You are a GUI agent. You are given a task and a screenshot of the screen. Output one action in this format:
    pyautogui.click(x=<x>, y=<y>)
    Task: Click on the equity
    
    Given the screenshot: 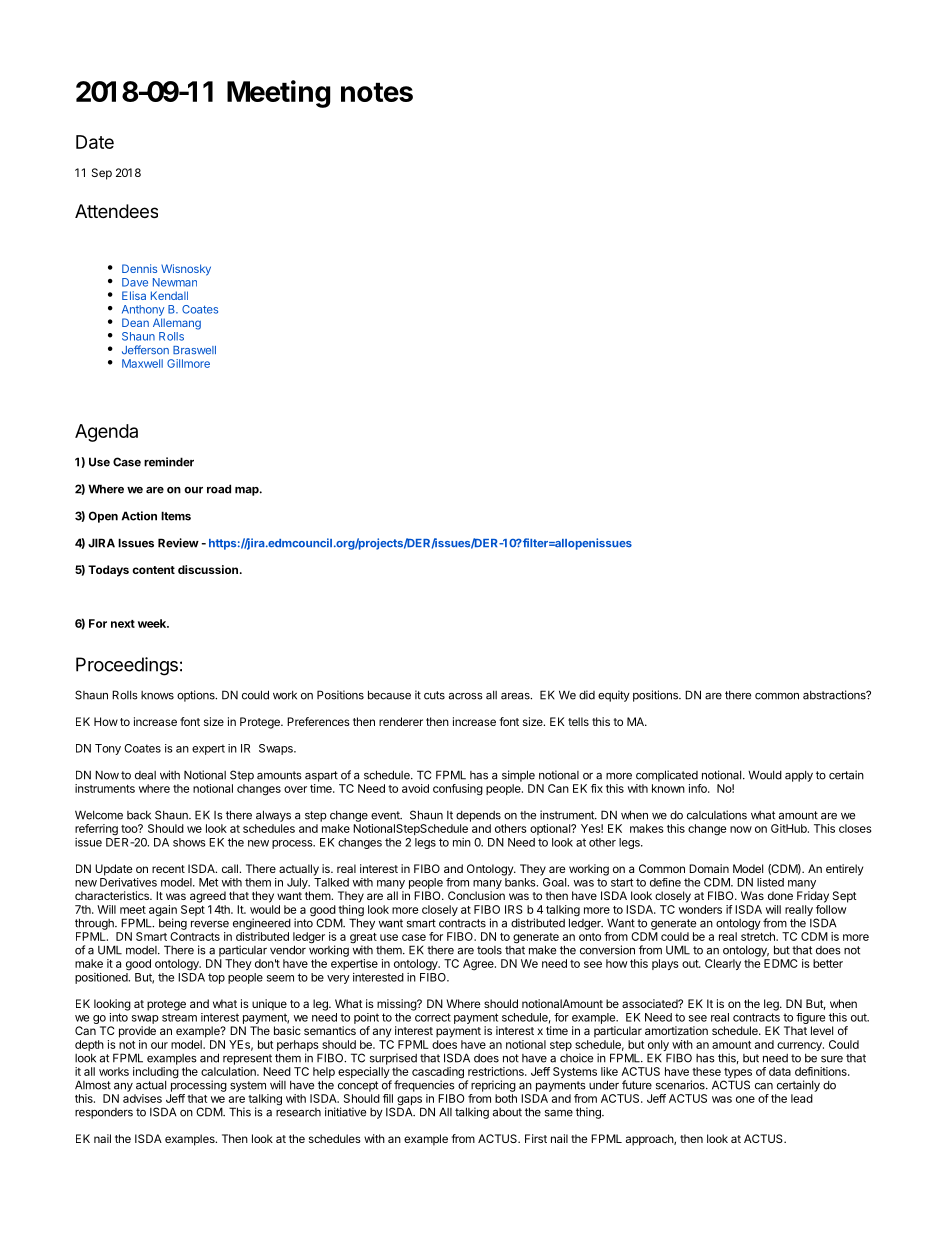 What is the action you would take?
    pyautogui.click(x=614, y=696)
